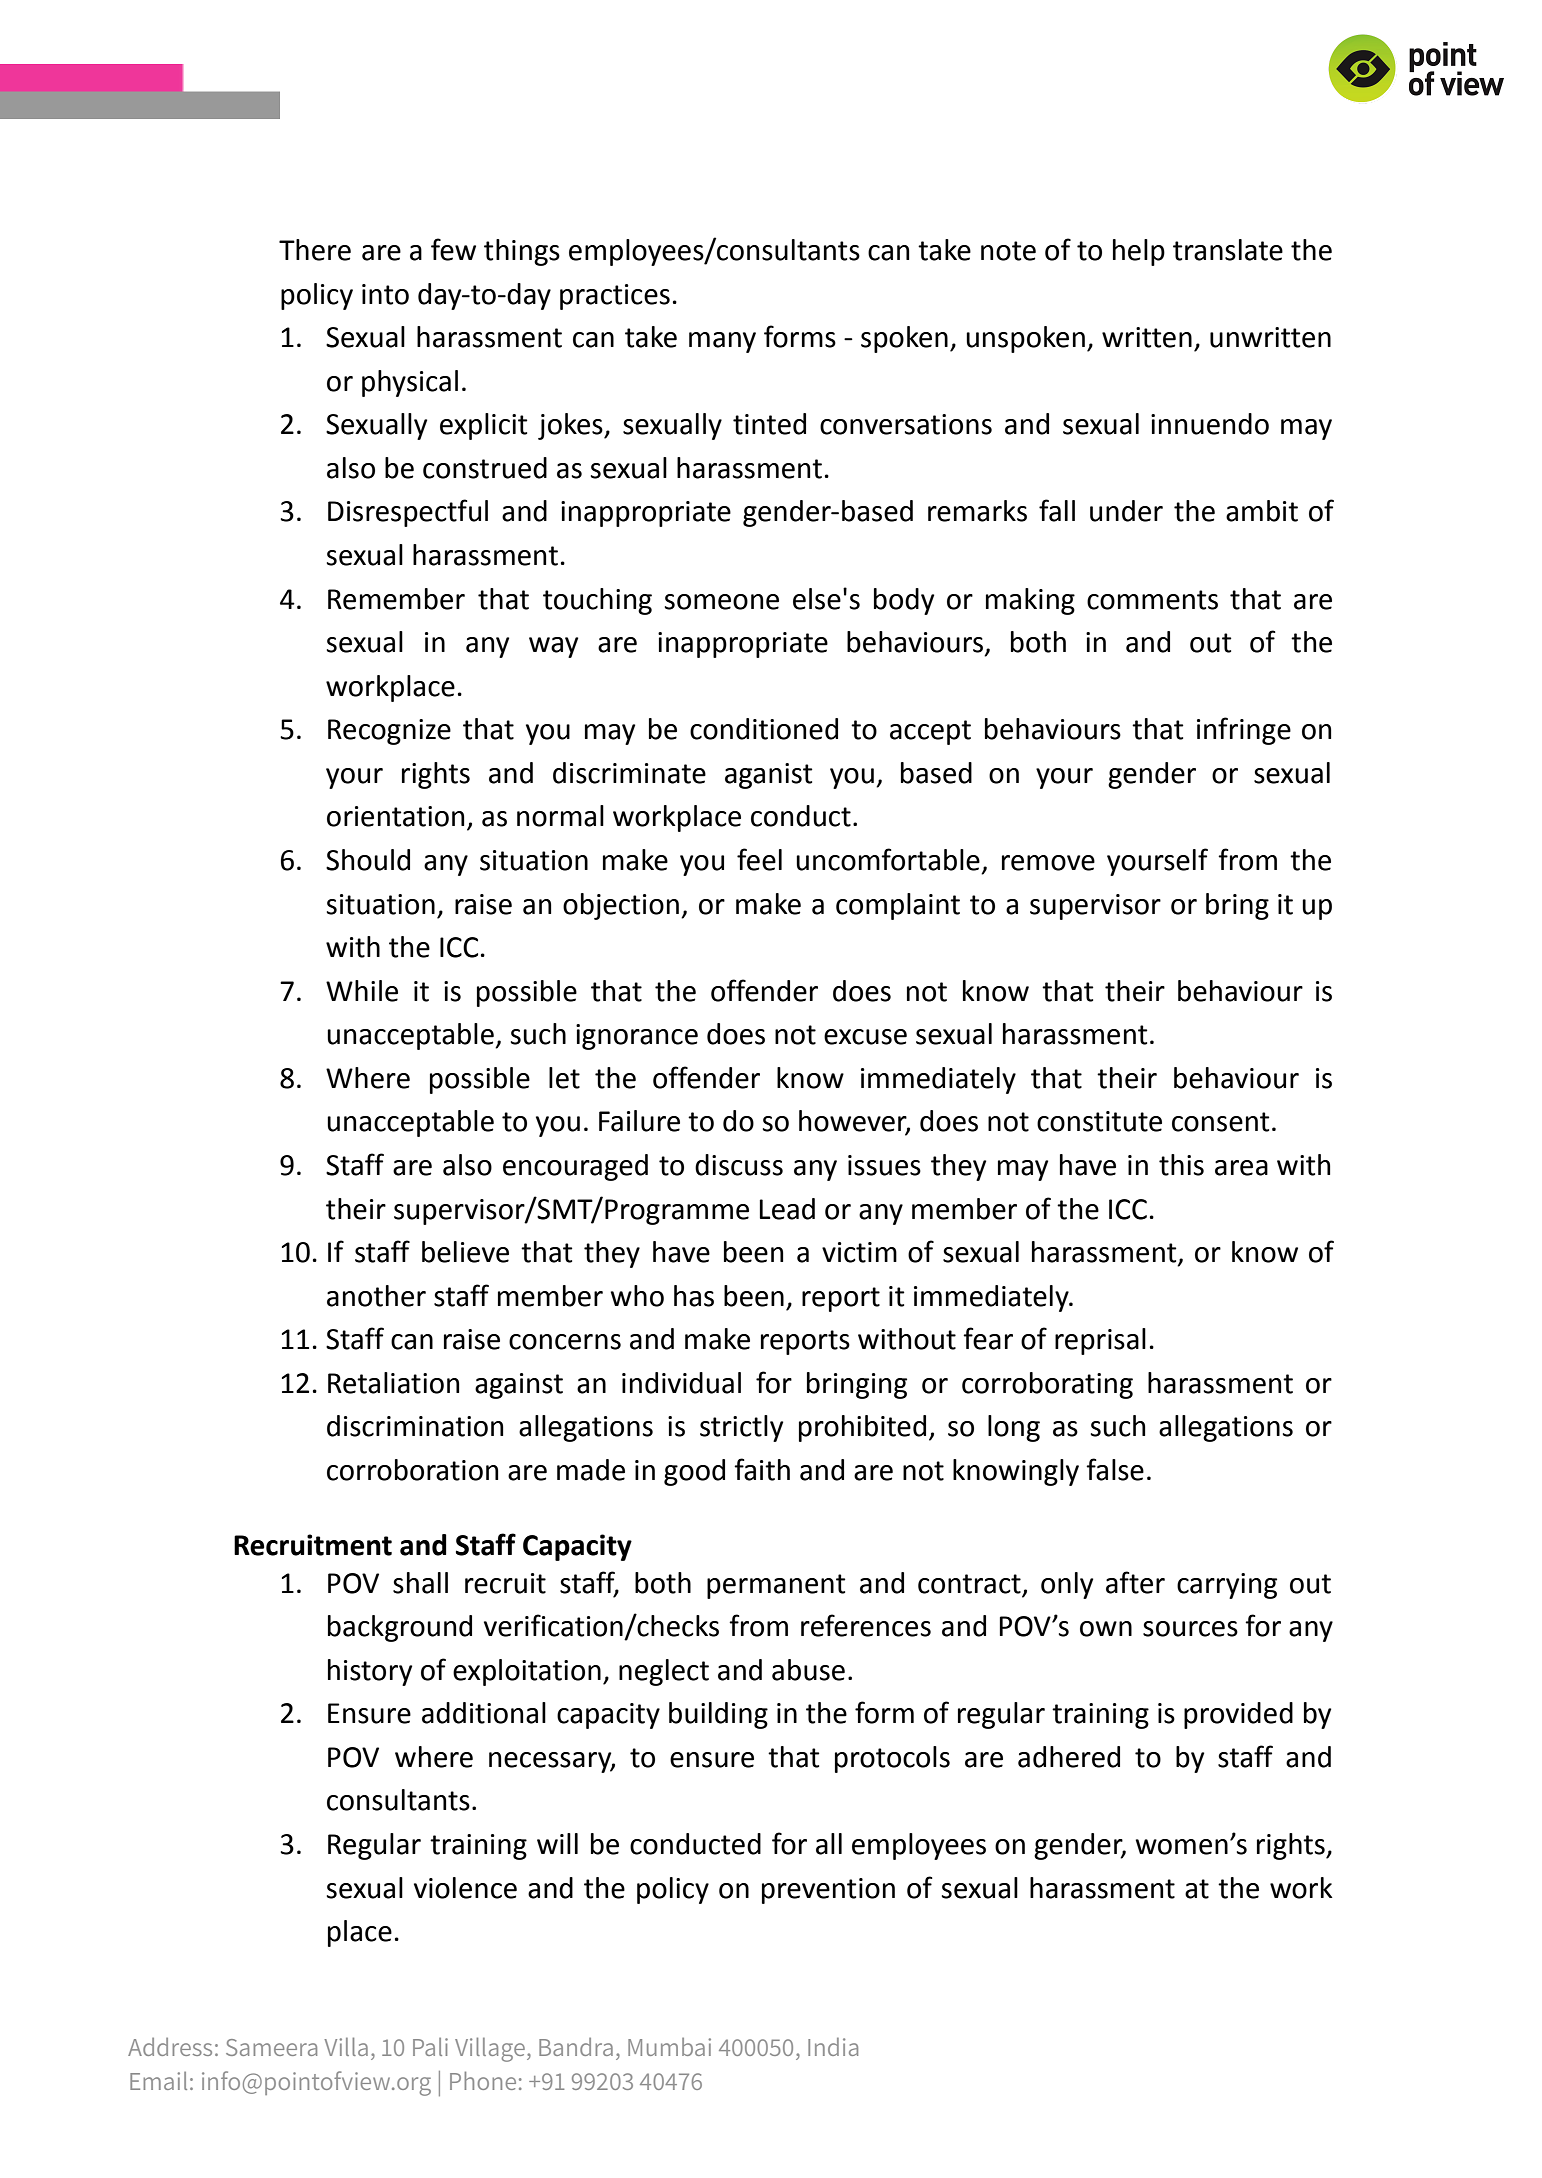 Image resolution: width=1542 pixels, height=2178 pixels. Describe the element at coordinates (1139, 252) in the screenshot. I see `help` at that location.
